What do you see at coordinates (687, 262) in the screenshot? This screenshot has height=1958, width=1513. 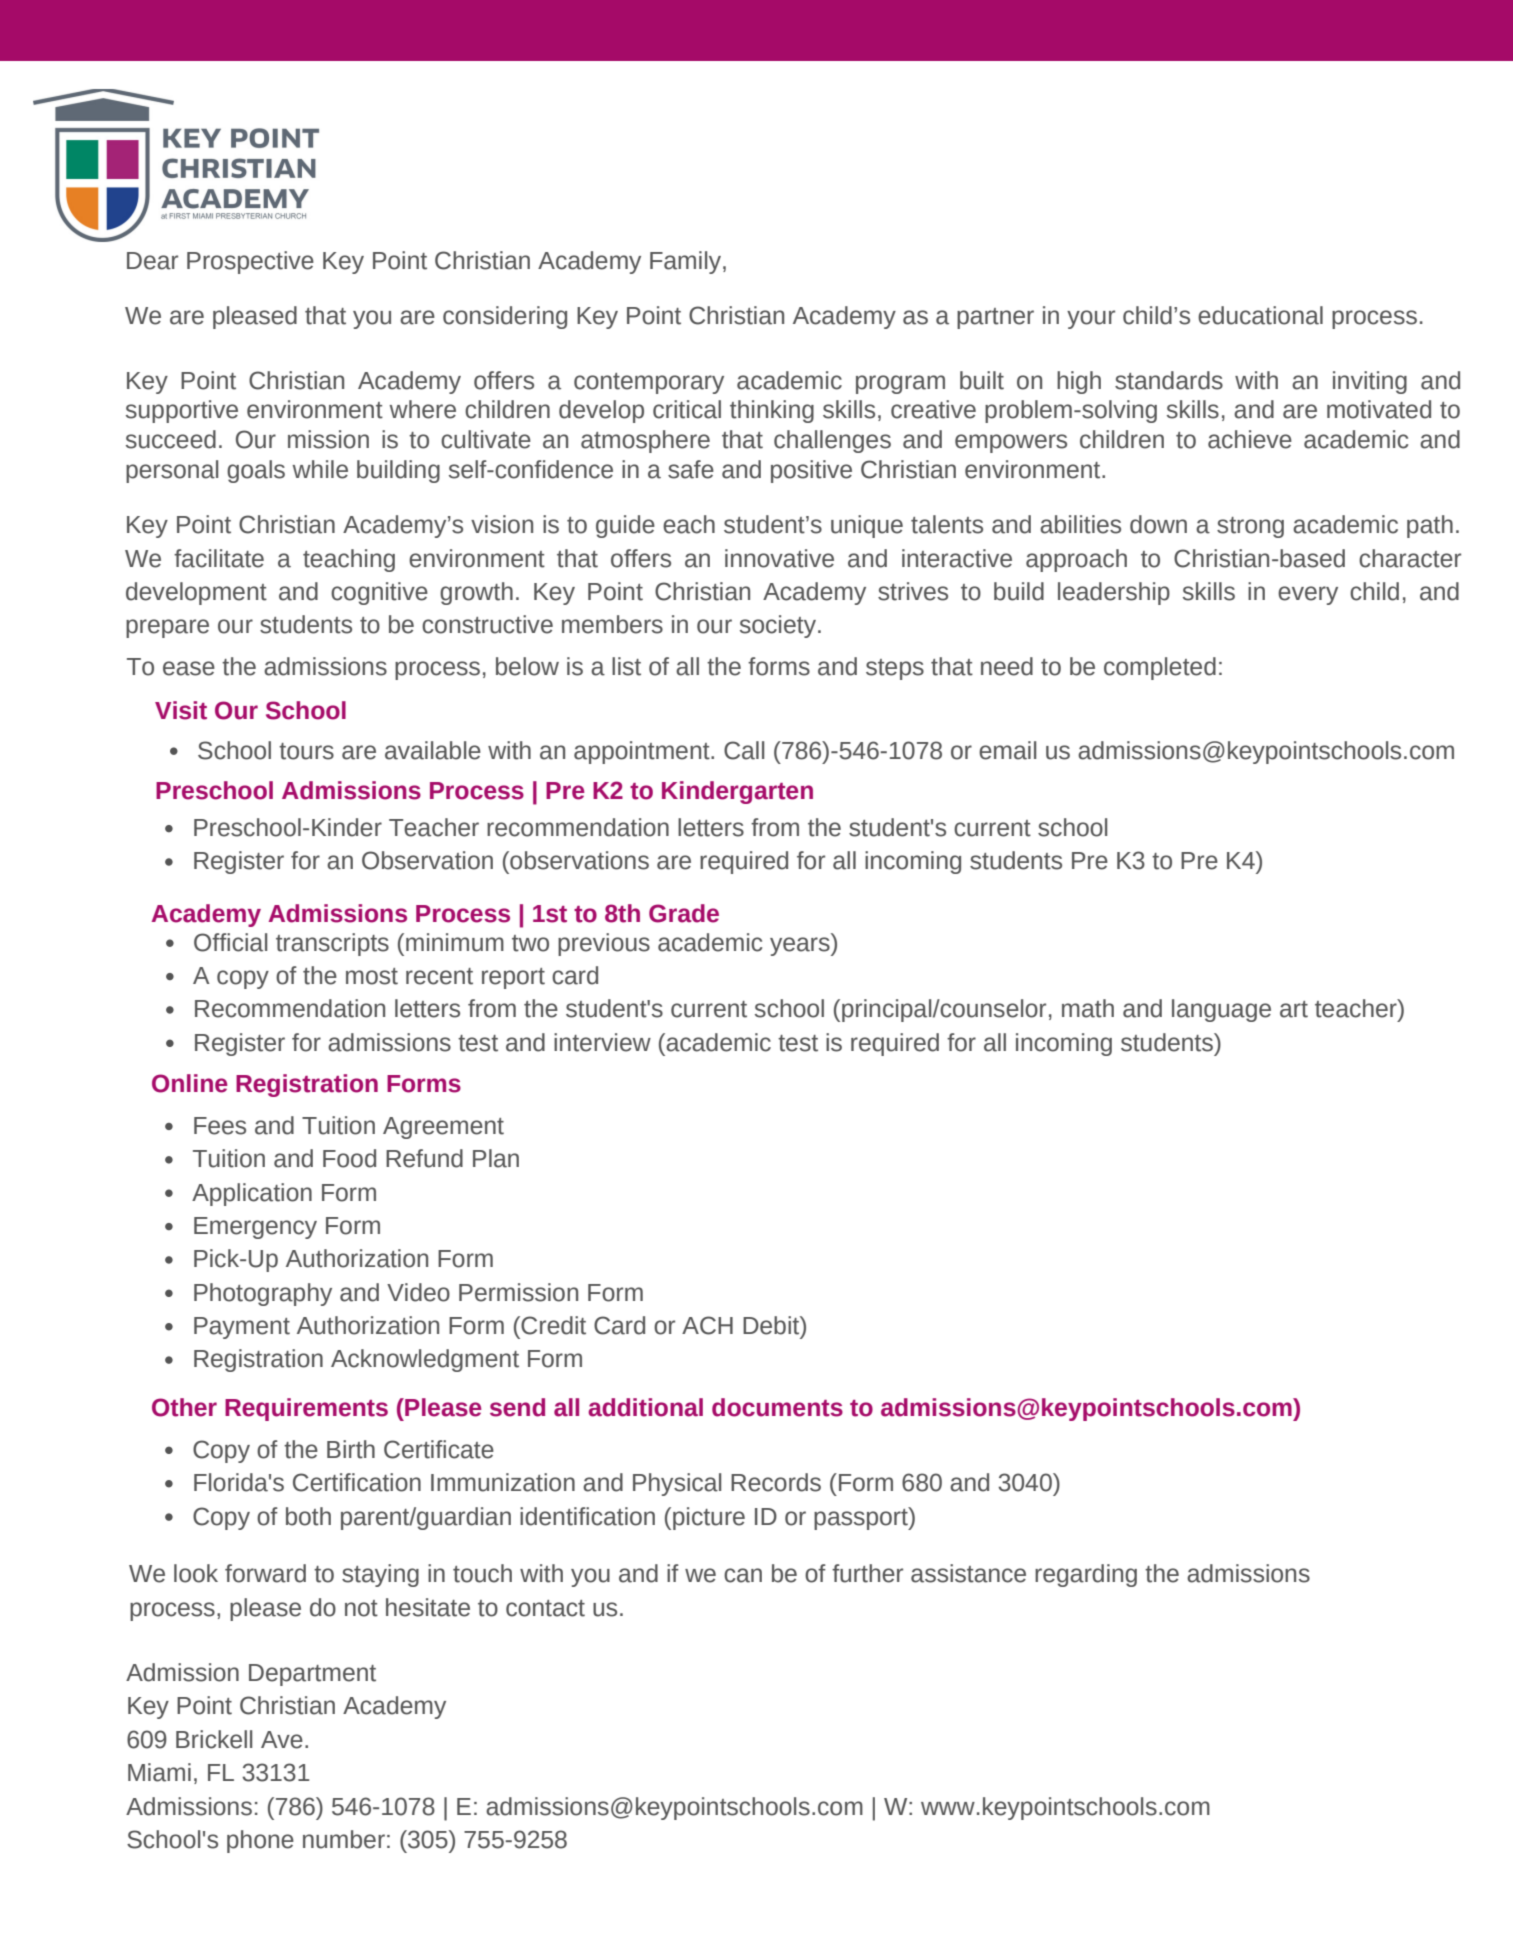 I see `Family` at bounding box center [687, 262].
